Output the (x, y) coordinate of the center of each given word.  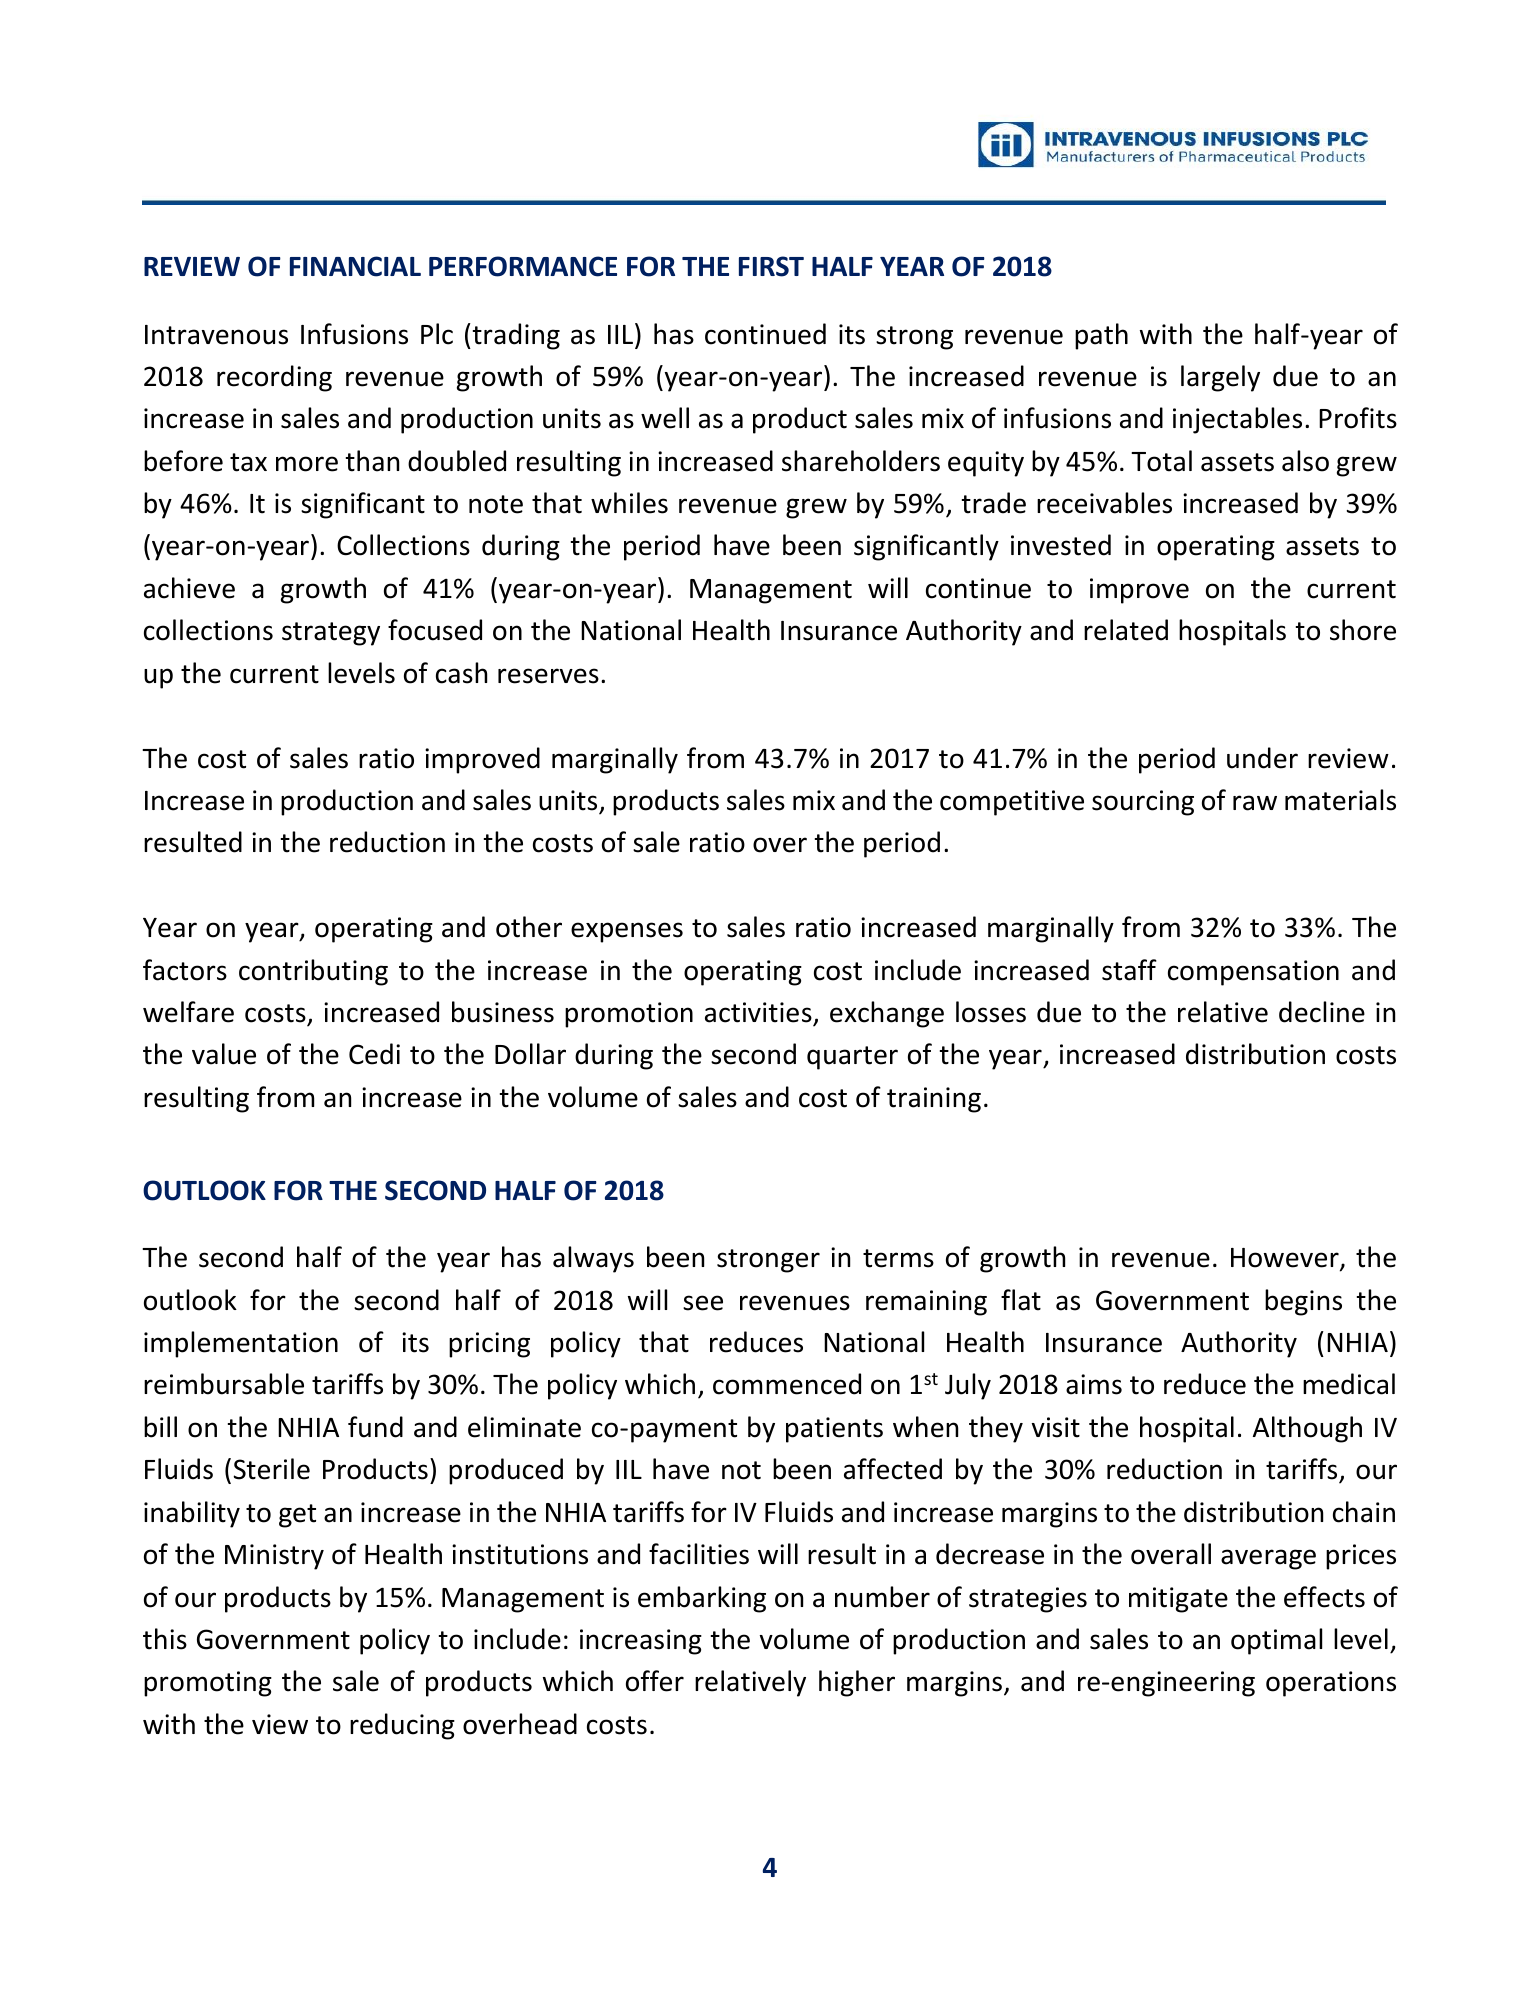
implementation (241, 1344)
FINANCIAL (355, 266)
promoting (208, 1684)
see (703, 1303)
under (1262, 758)
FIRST (771, 266)
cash (461, 673)
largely (1220, 378)
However (1286, 1259)
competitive (1012, 803)
